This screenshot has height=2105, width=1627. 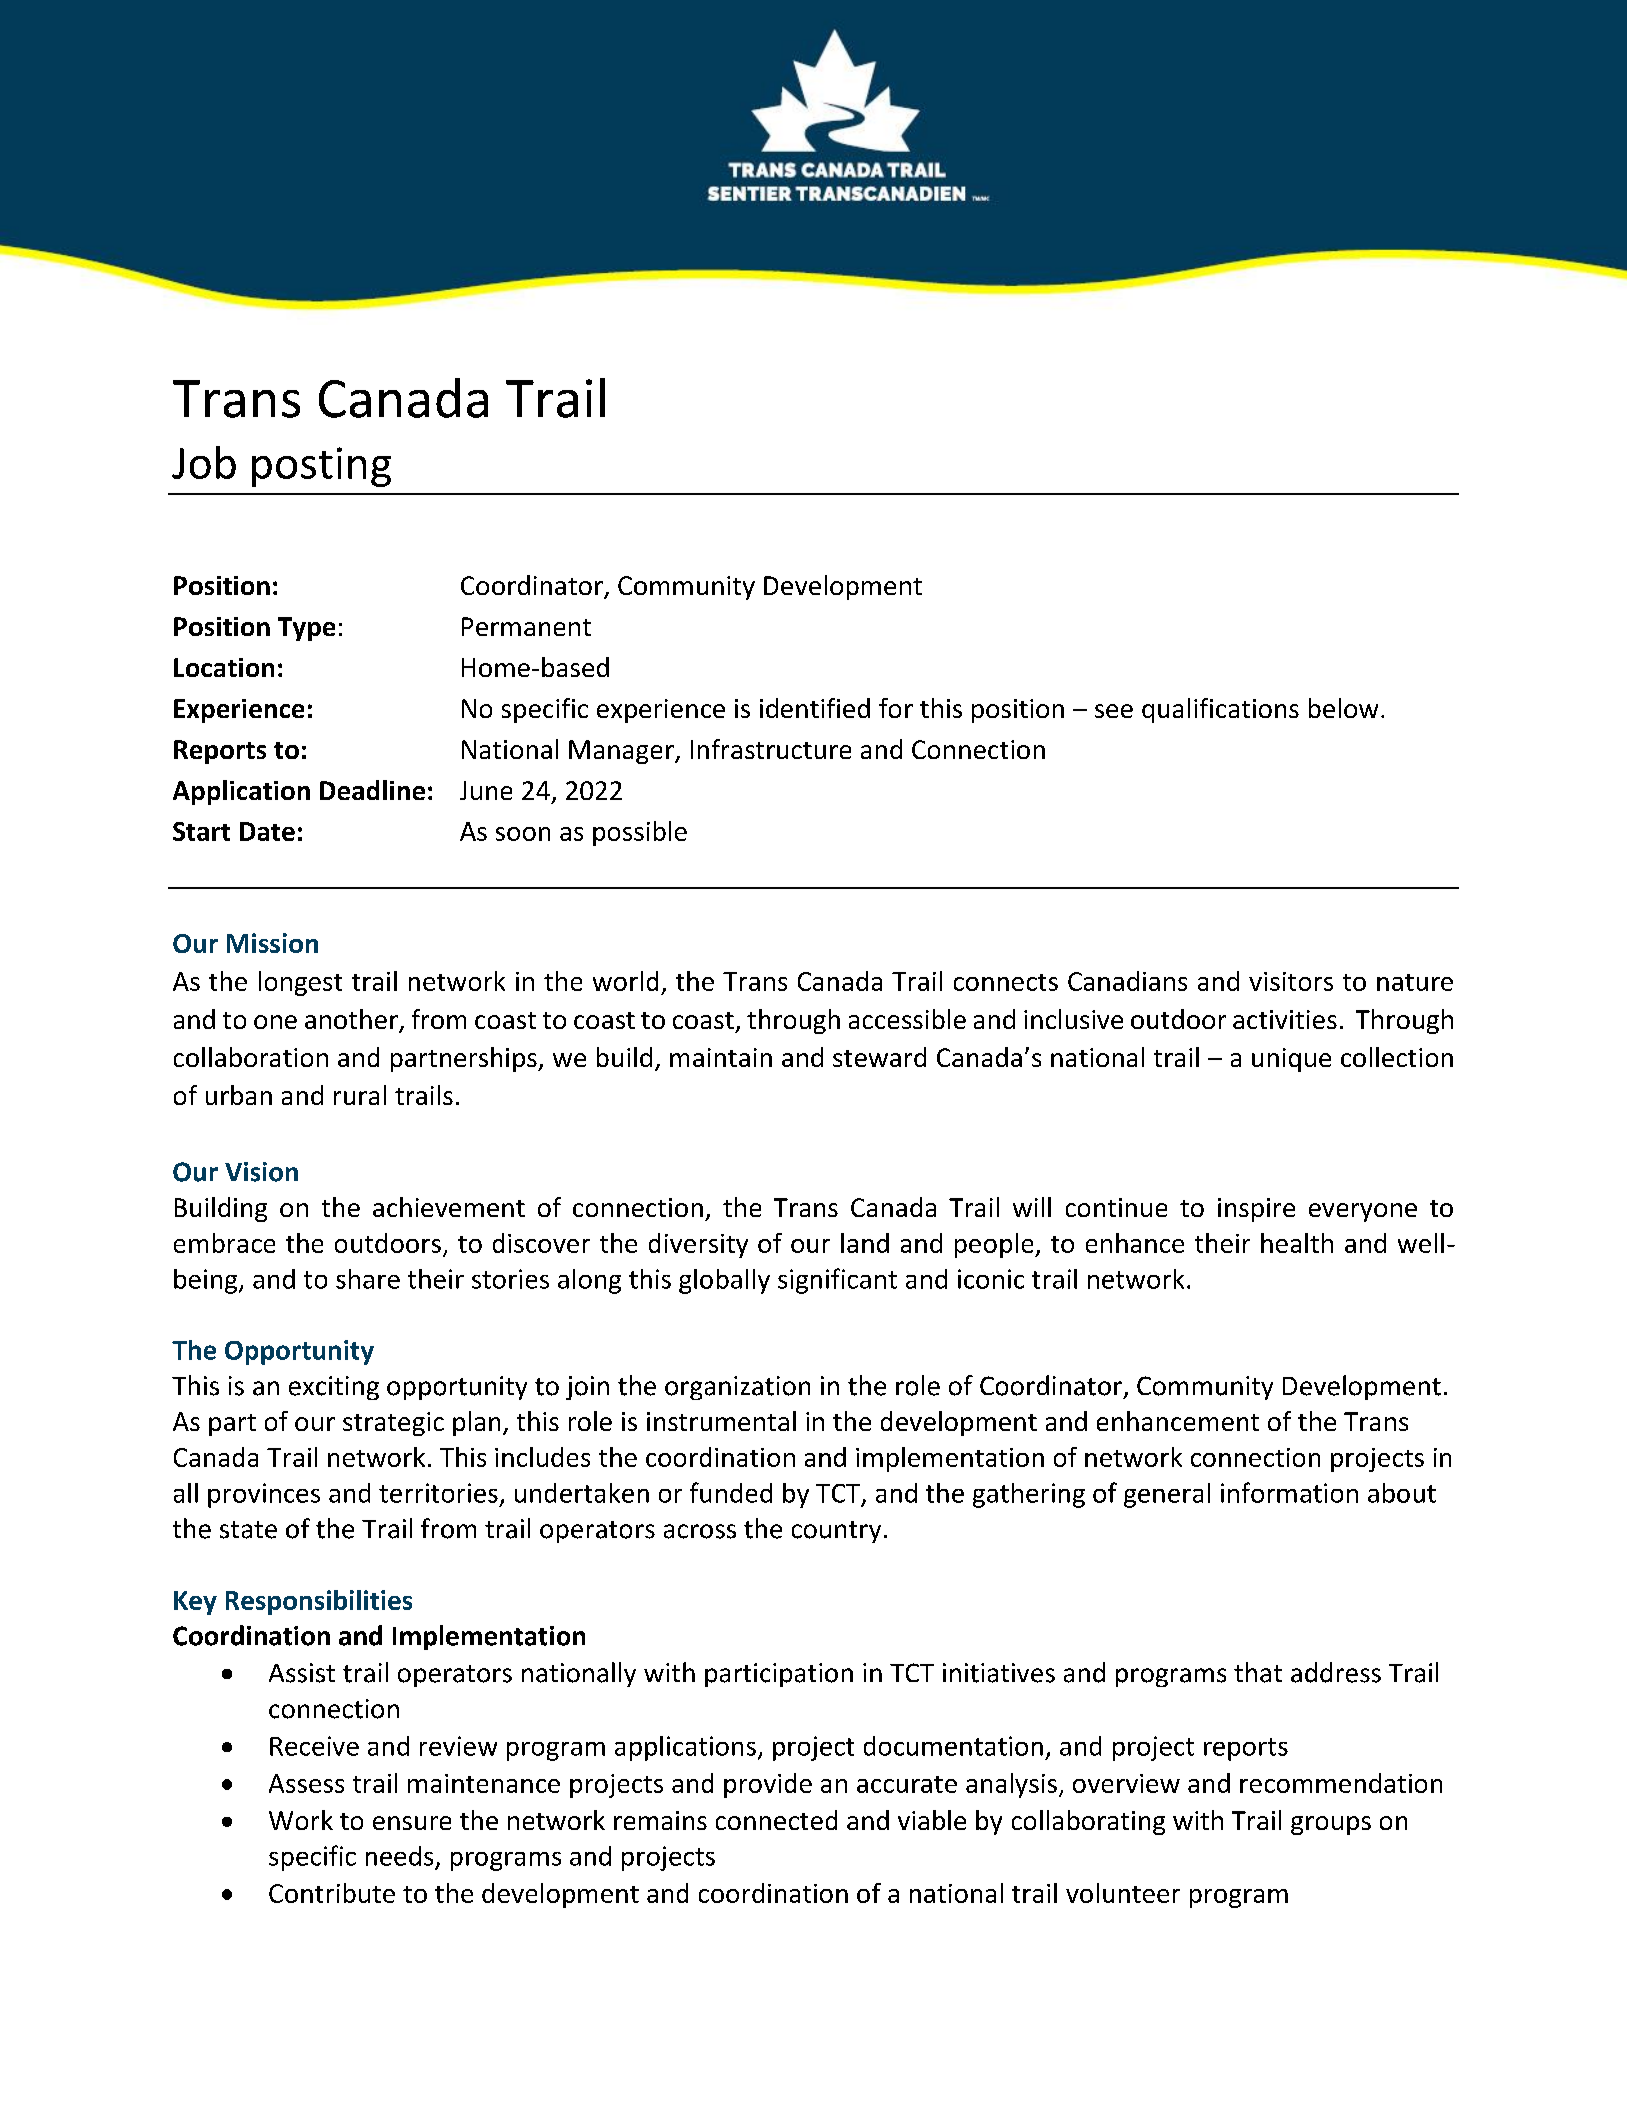 What do you see at coordinates (865, 1243) in the screenshot?
I see `land` at bounding box center [865, 1243].
